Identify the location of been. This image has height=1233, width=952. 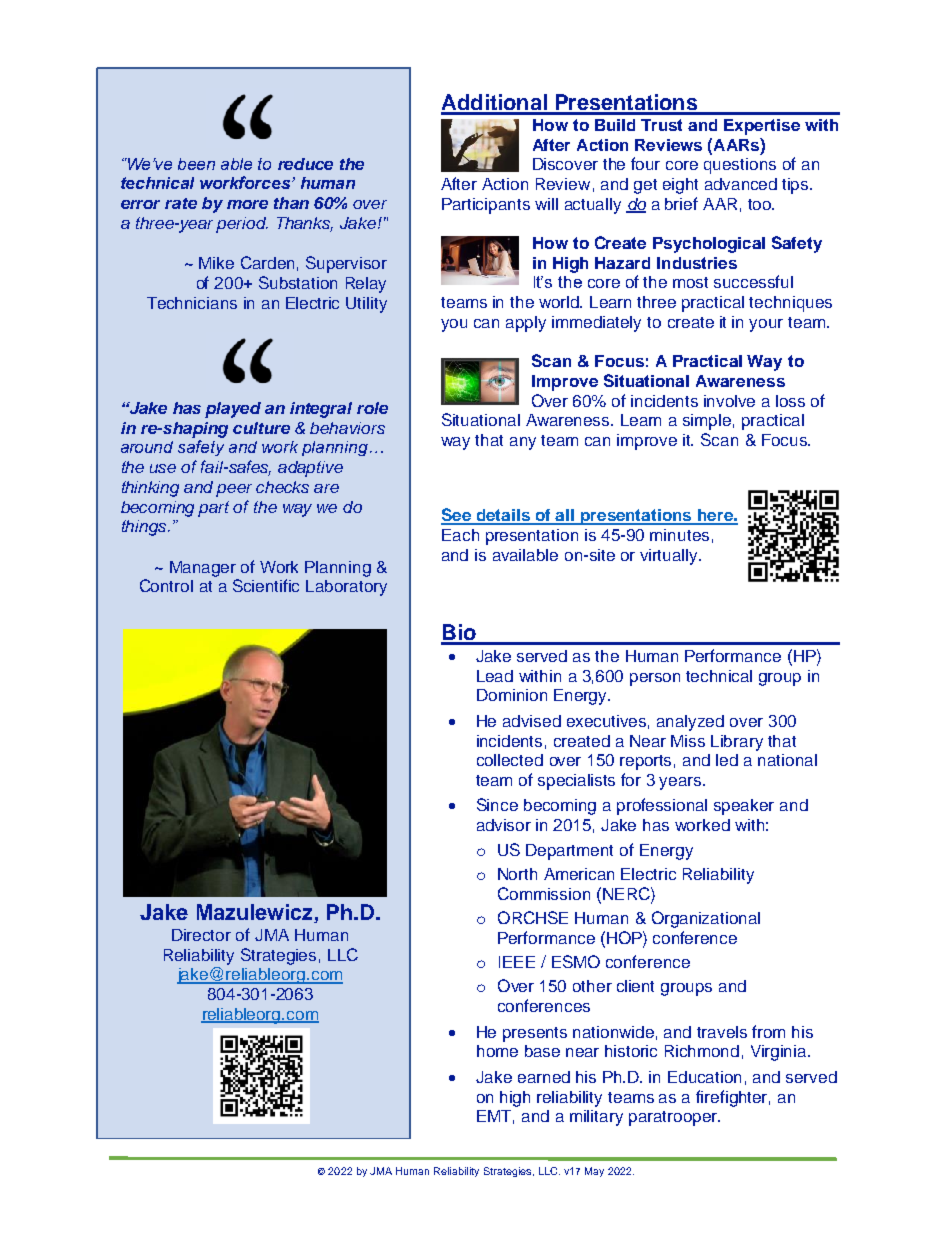
(196, 164).
